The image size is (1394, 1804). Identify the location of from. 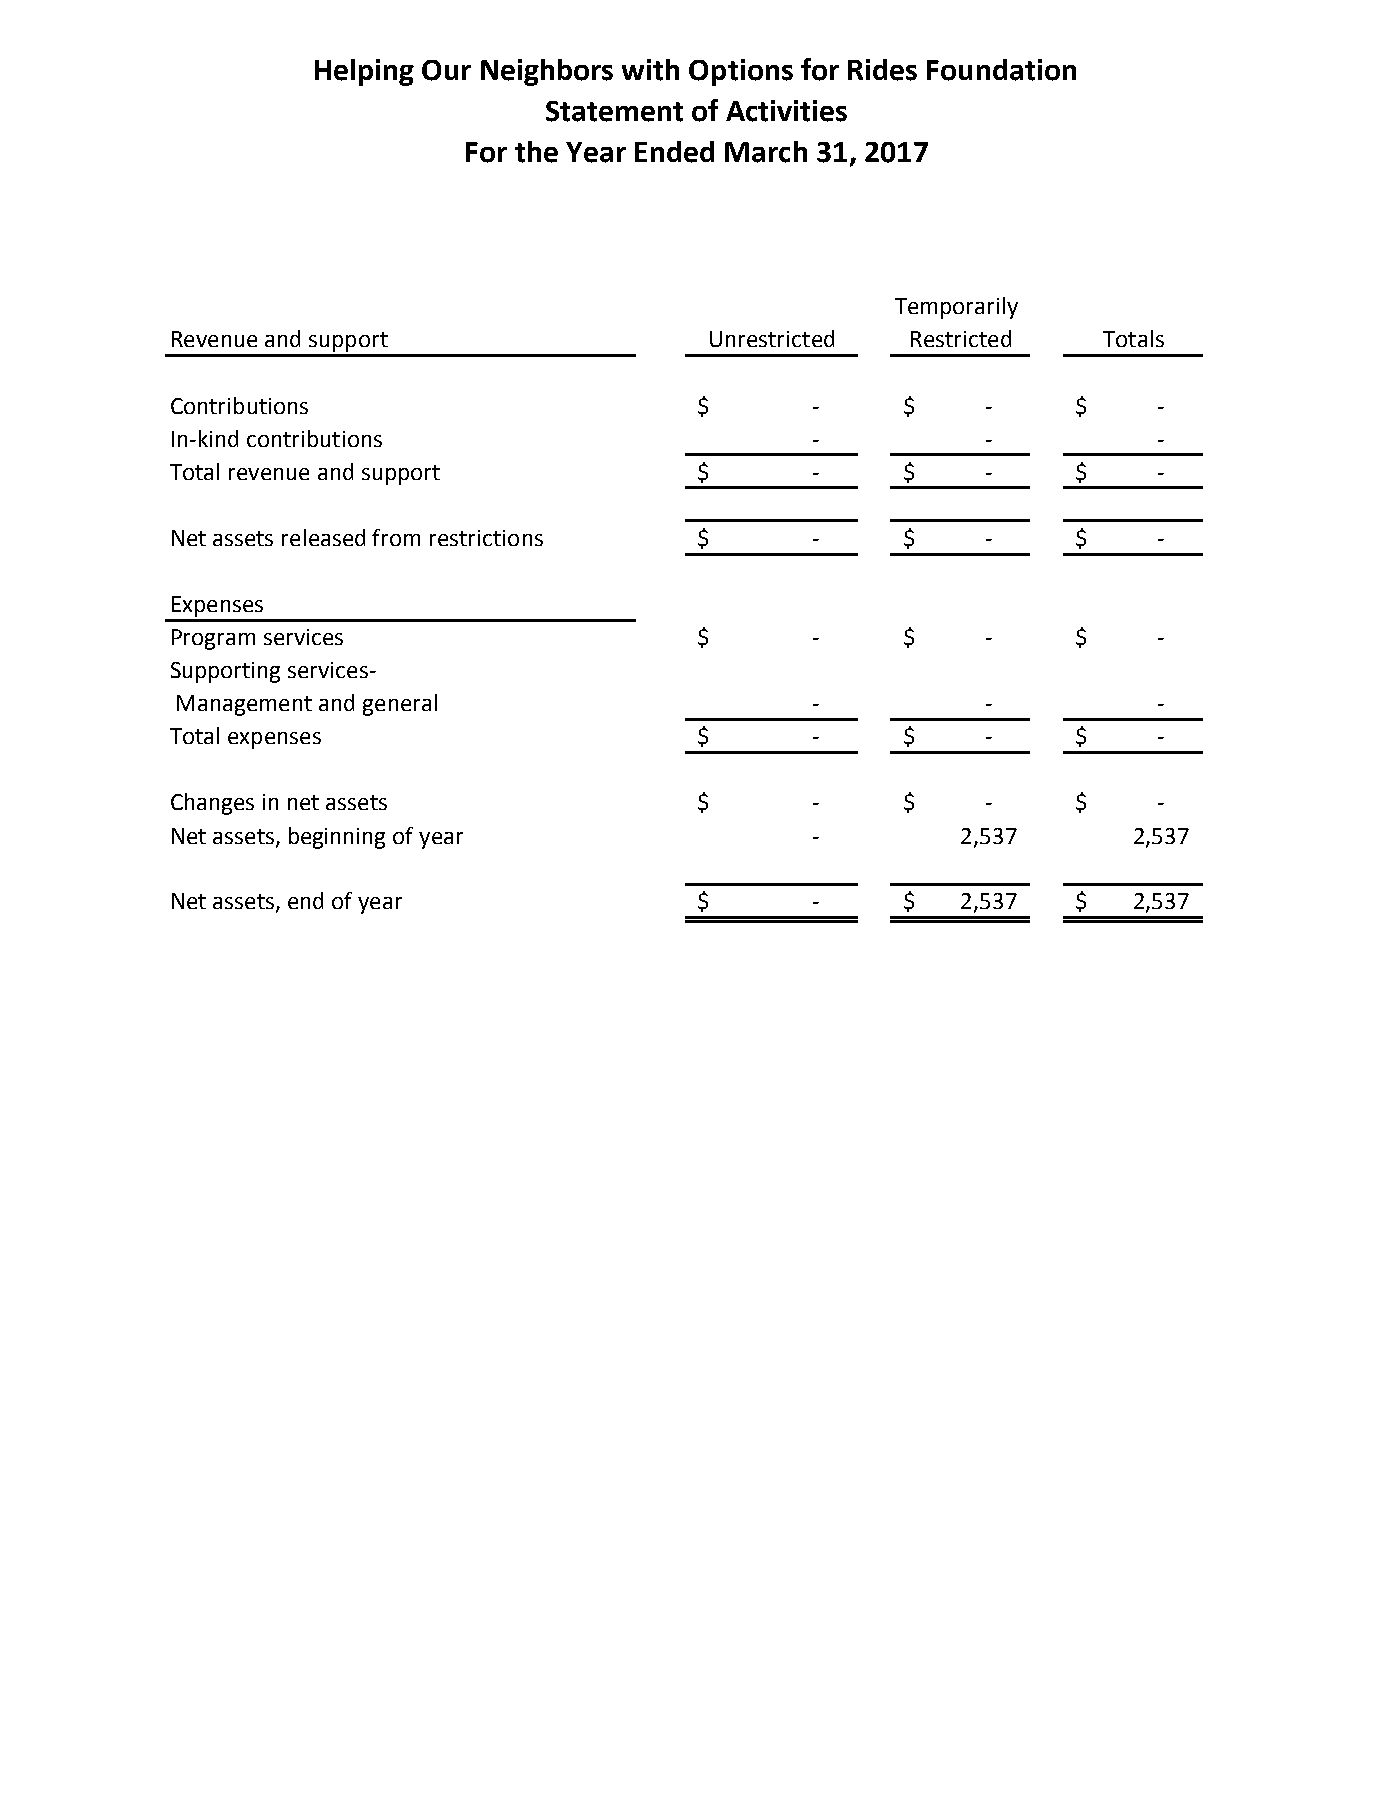
(396, 537).
